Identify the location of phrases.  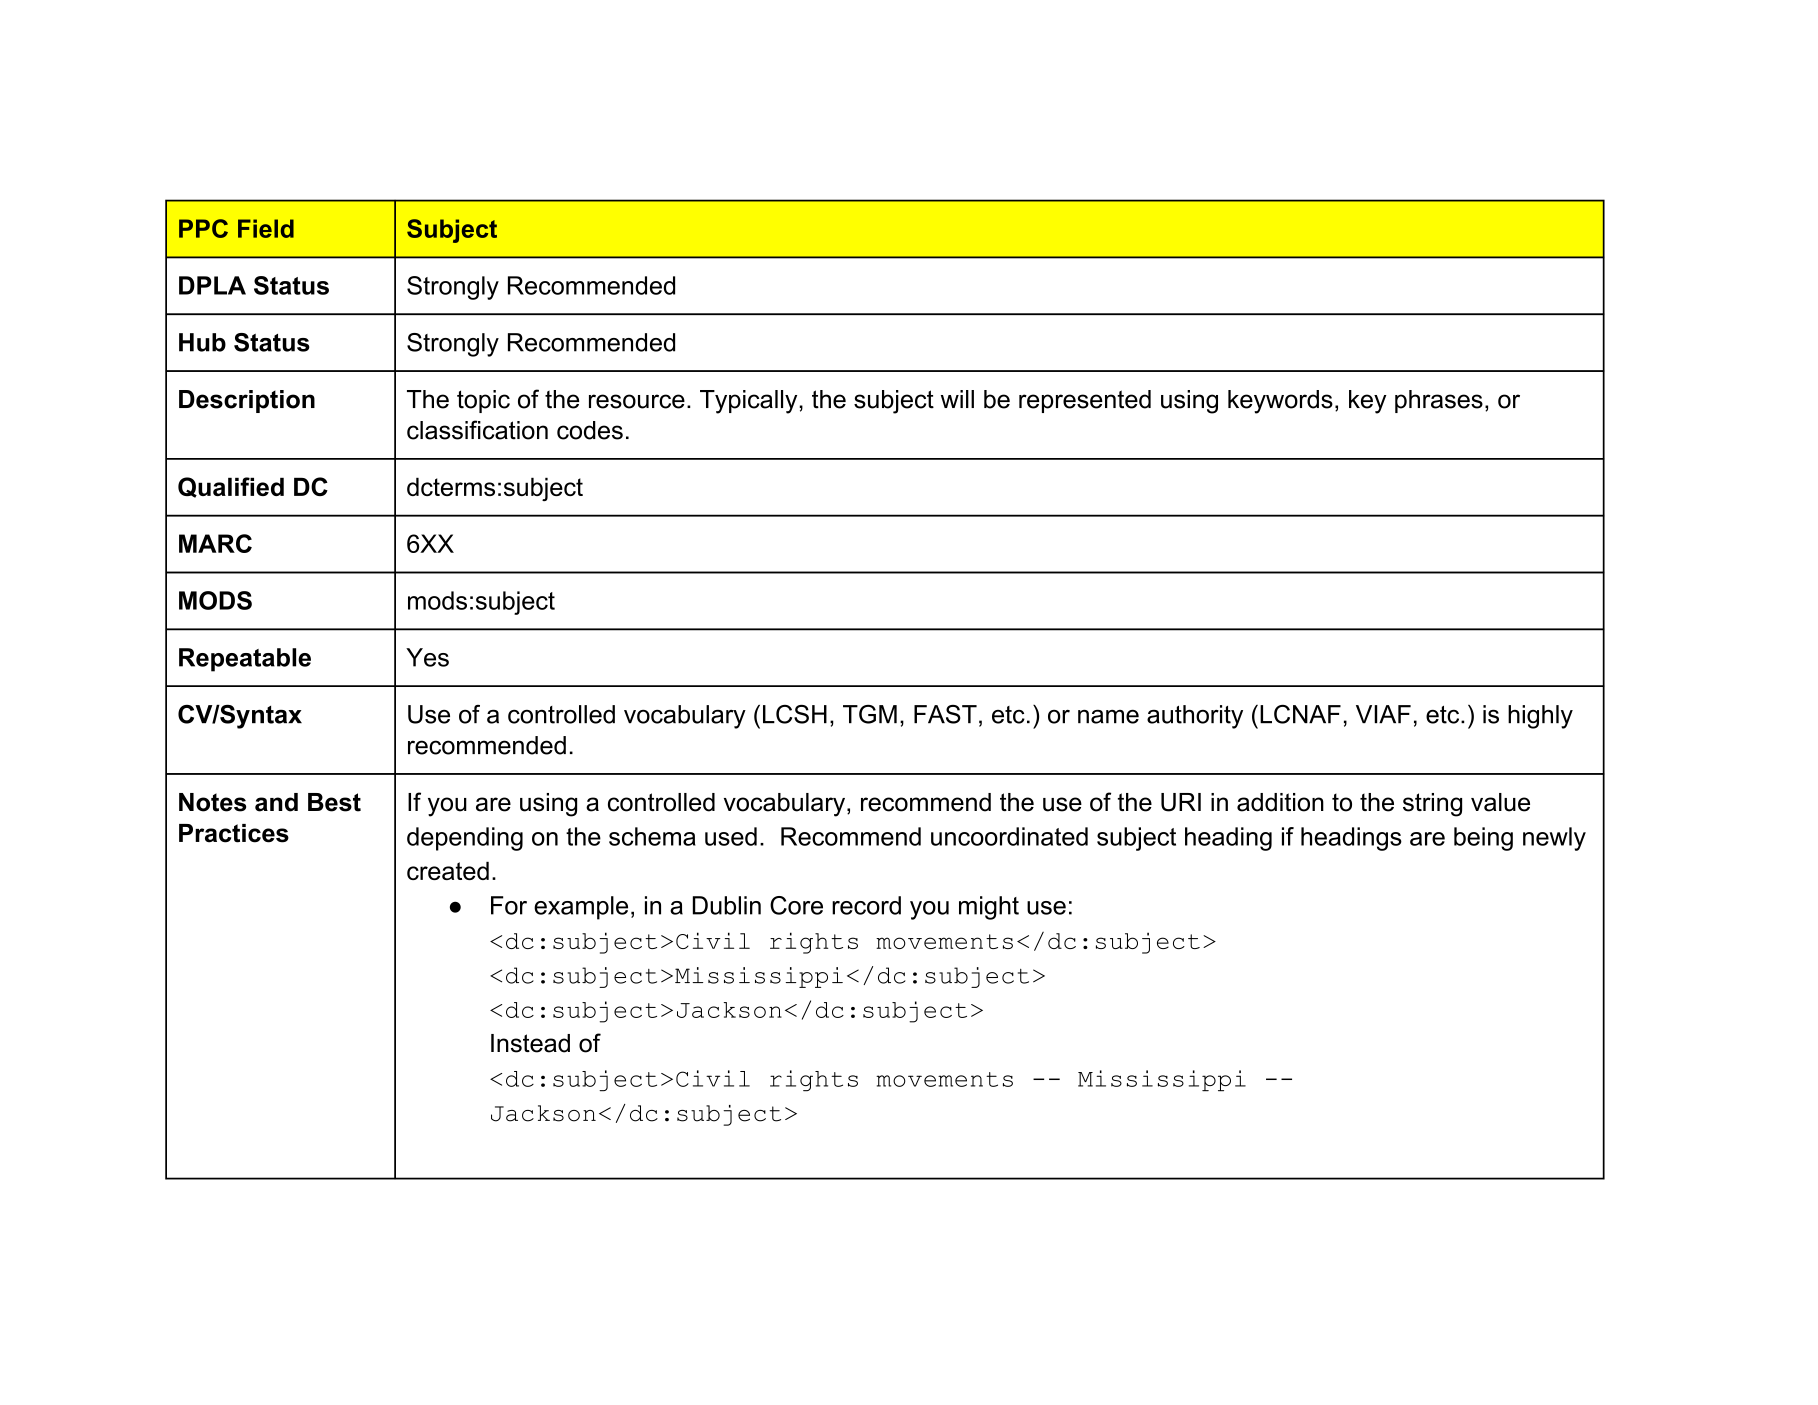
(1439, 401).
